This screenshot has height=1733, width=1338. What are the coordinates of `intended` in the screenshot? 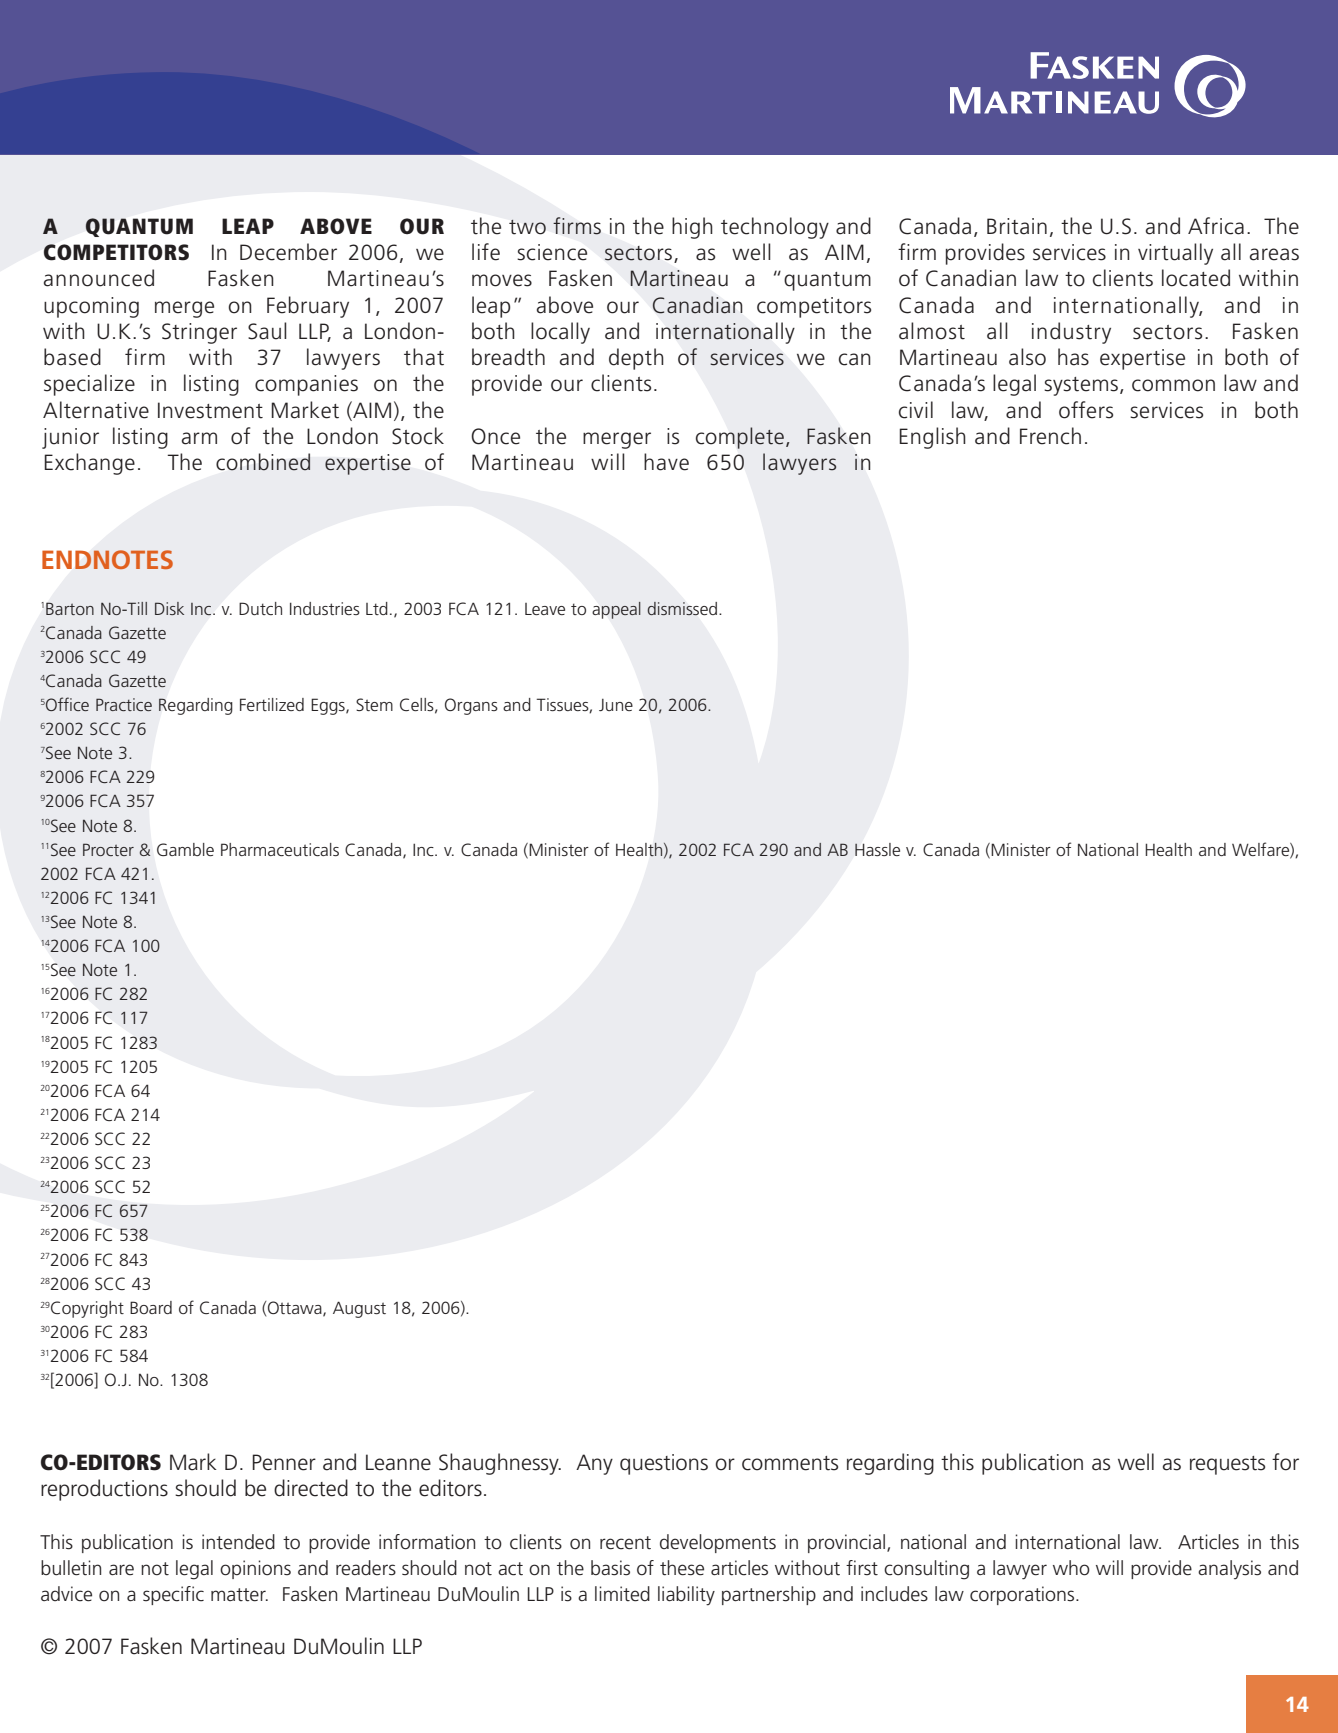 It's located at (238, 1542).
